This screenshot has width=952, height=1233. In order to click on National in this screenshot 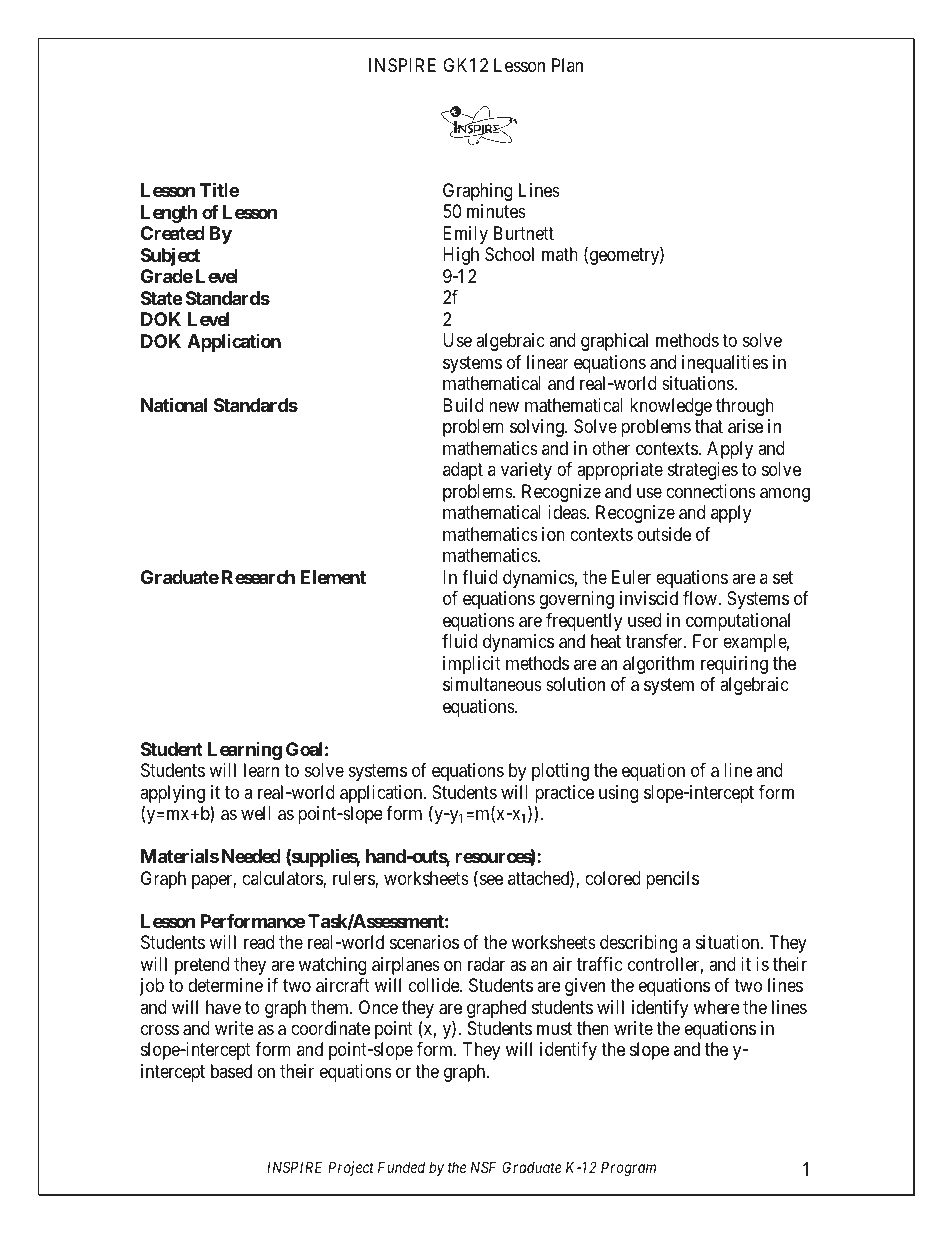, I will do `click(174, 404)`.
